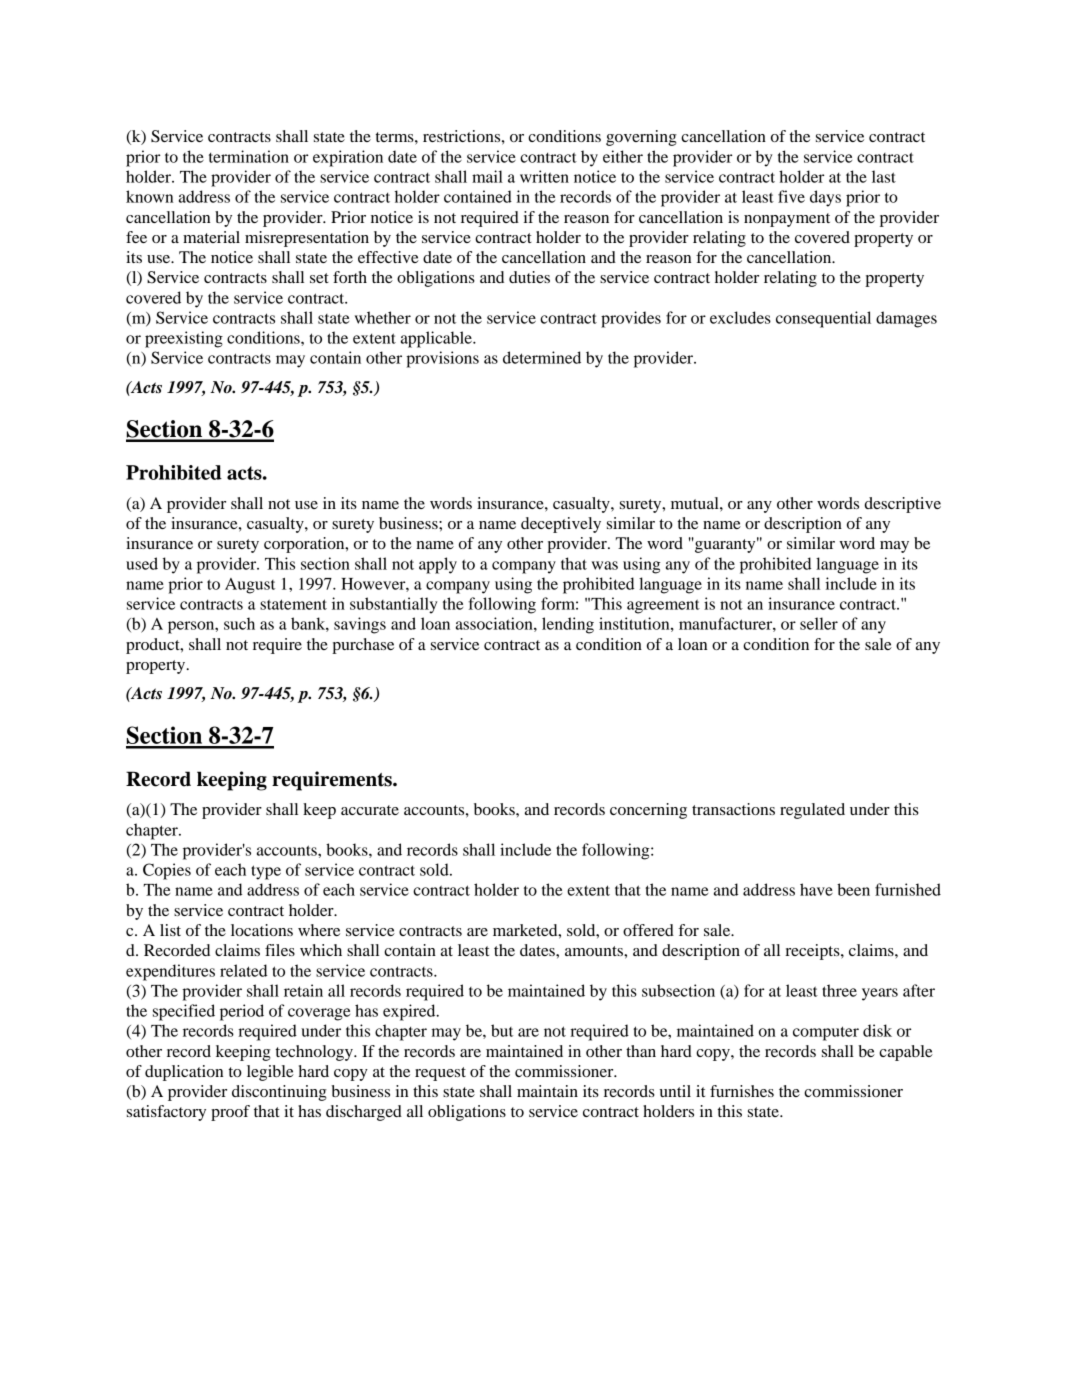 The height and width of the screenshot is (1387, 1072). What do you see at coordinates (812, 811) in the screenshot?
I see `regulated` at bounding box center [812, 811].
